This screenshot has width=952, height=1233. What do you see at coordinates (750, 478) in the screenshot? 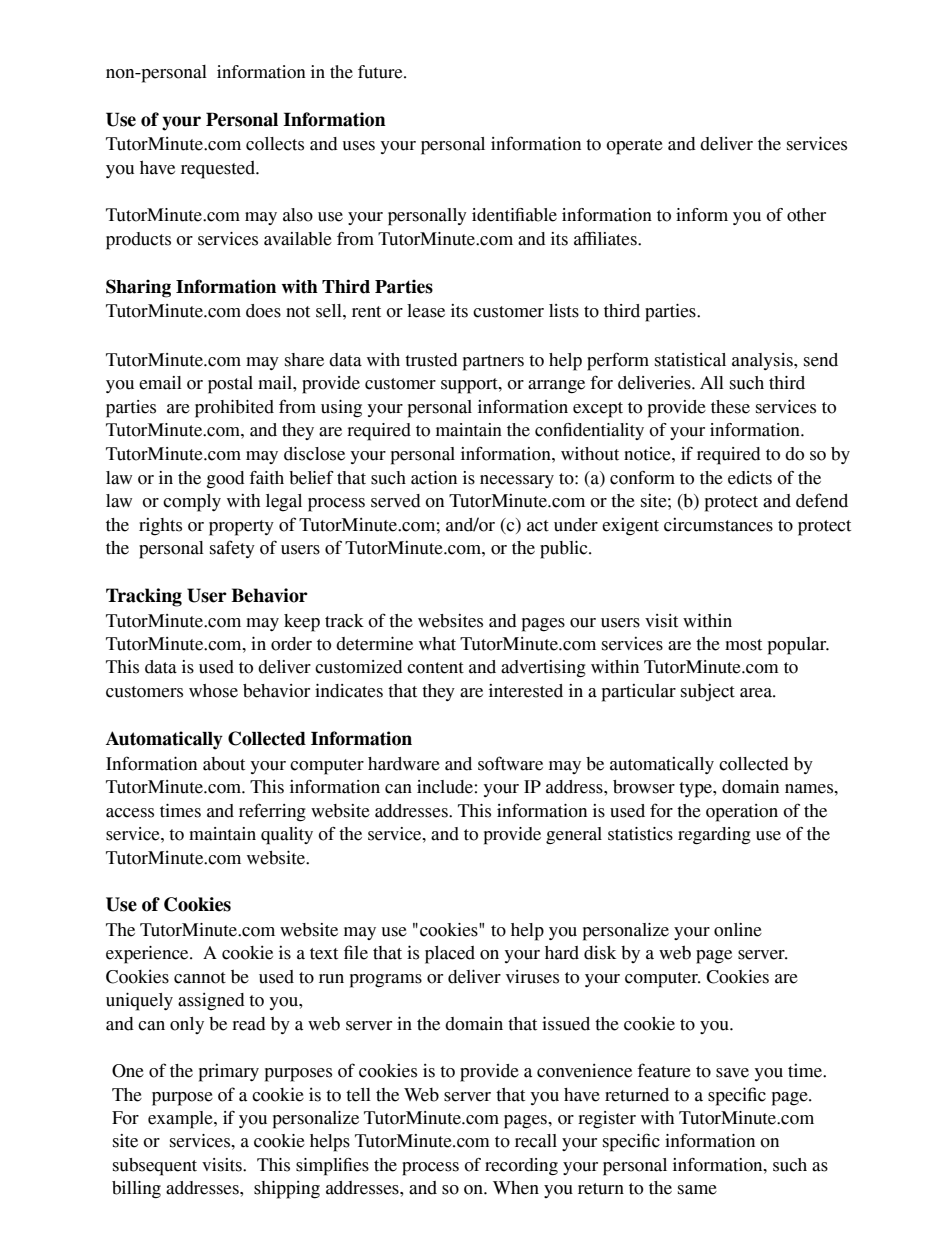
I see `edicts` at bounding box center [750, 478].
